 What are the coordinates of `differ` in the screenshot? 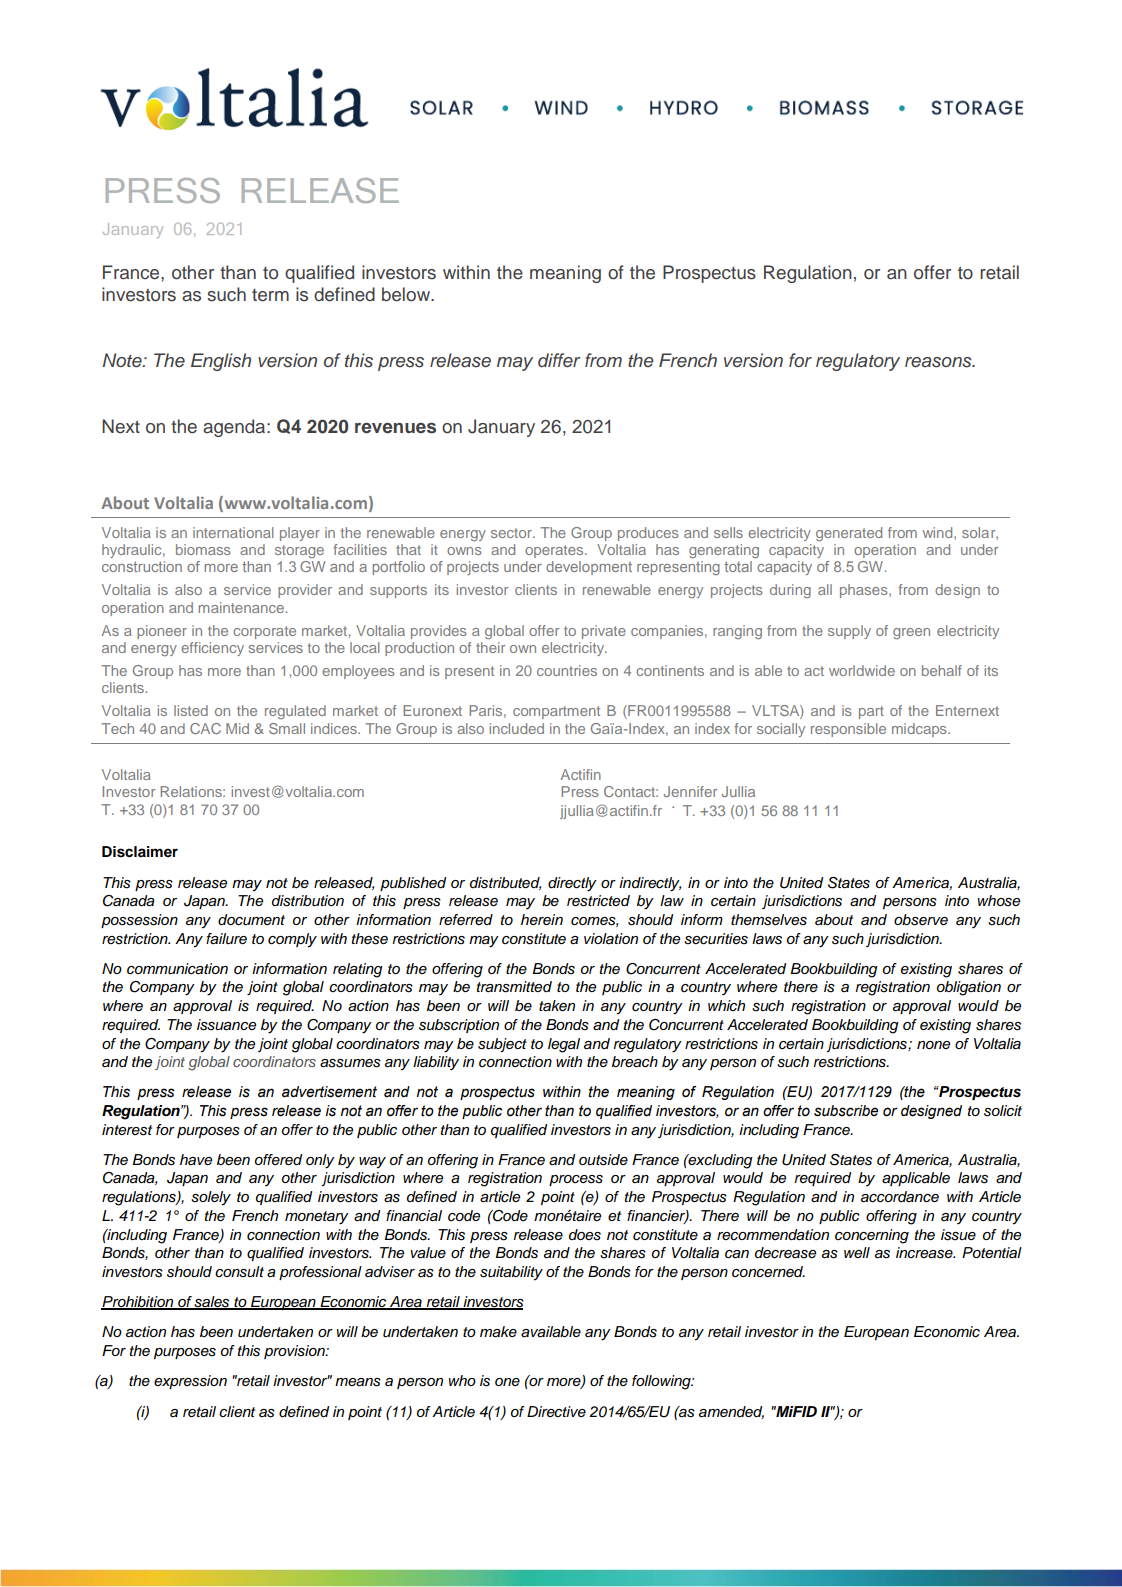 It's located at (559, 360).
